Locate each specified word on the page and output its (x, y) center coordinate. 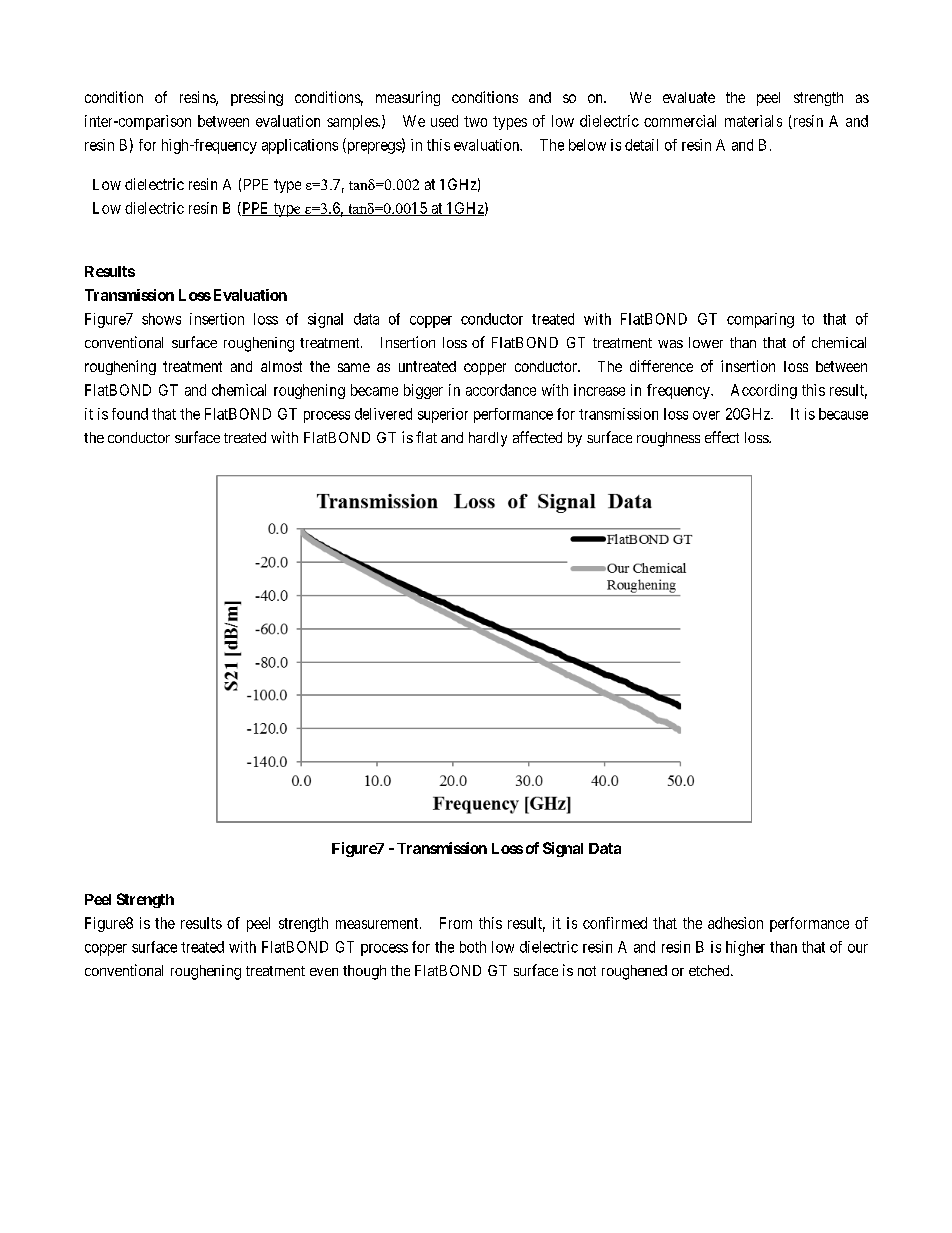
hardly (488, 439)
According (764, 391)
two (475, 121)
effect (722, 437)
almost (281, 366)
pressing (257, 98)
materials (753, 121)
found (130, 414)
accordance (501, 390)
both (473, 947)
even (324, 972)
